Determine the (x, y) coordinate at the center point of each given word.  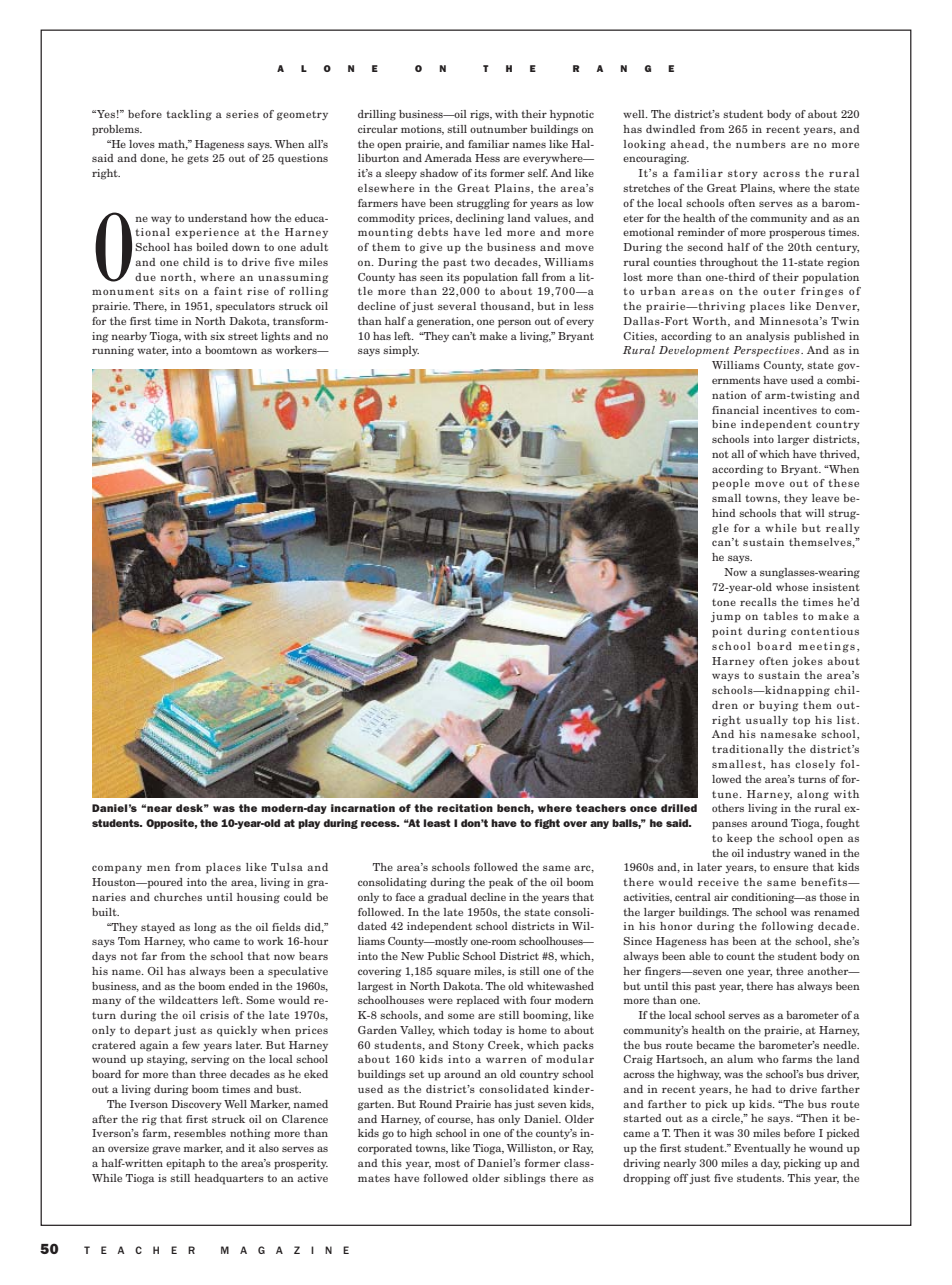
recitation (465, 808)
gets (198, 160)
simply (401, 351)
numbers (761, 144)
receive (718, 882)
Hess (487, 158)
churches (178, 897)
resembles (200, 1133)
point (727, 632)
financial (735, 410)
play (309, 824)
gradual (447, 898)
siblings (525, 1179)
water (152, 351)
